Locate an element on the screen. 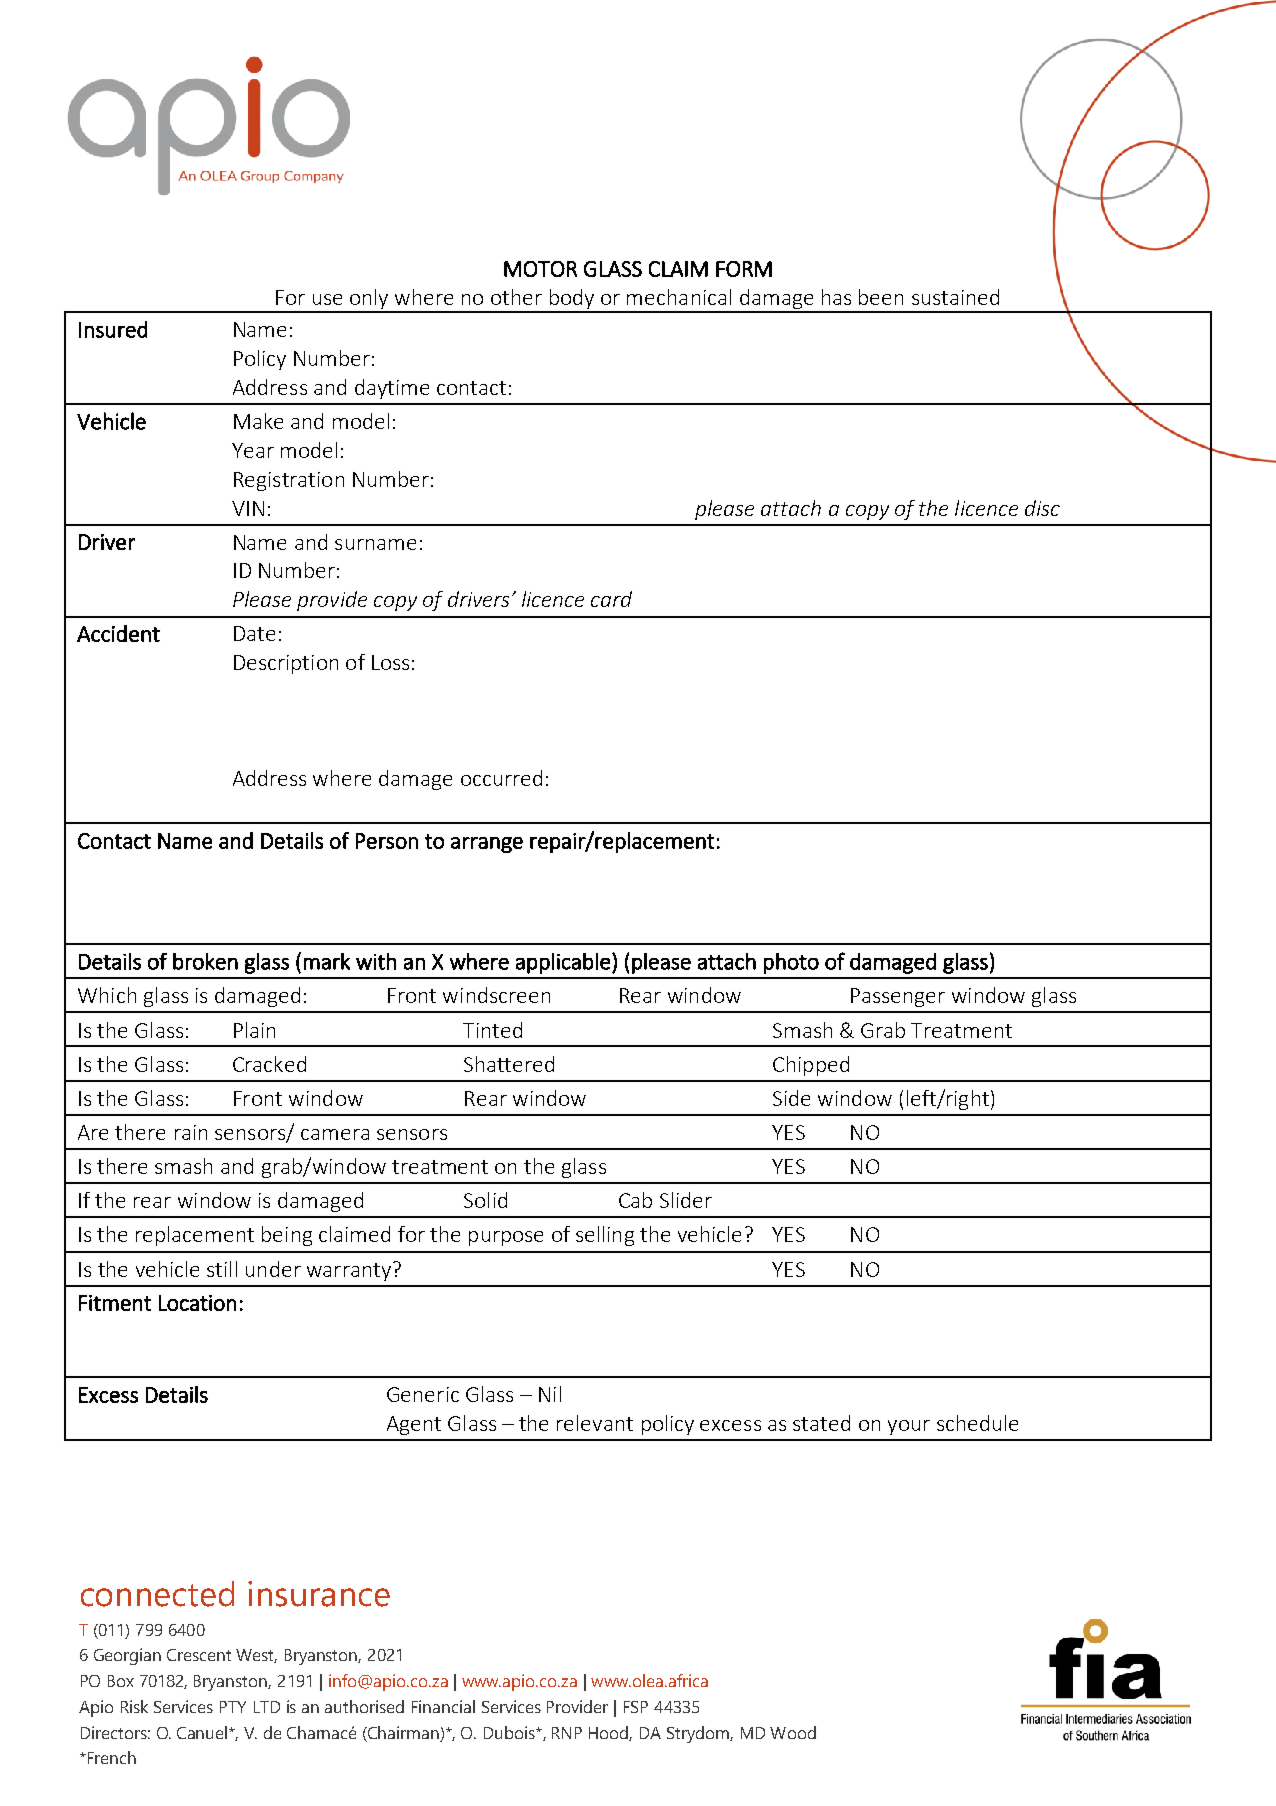  Passenger is located at coordinates (898, 997).
